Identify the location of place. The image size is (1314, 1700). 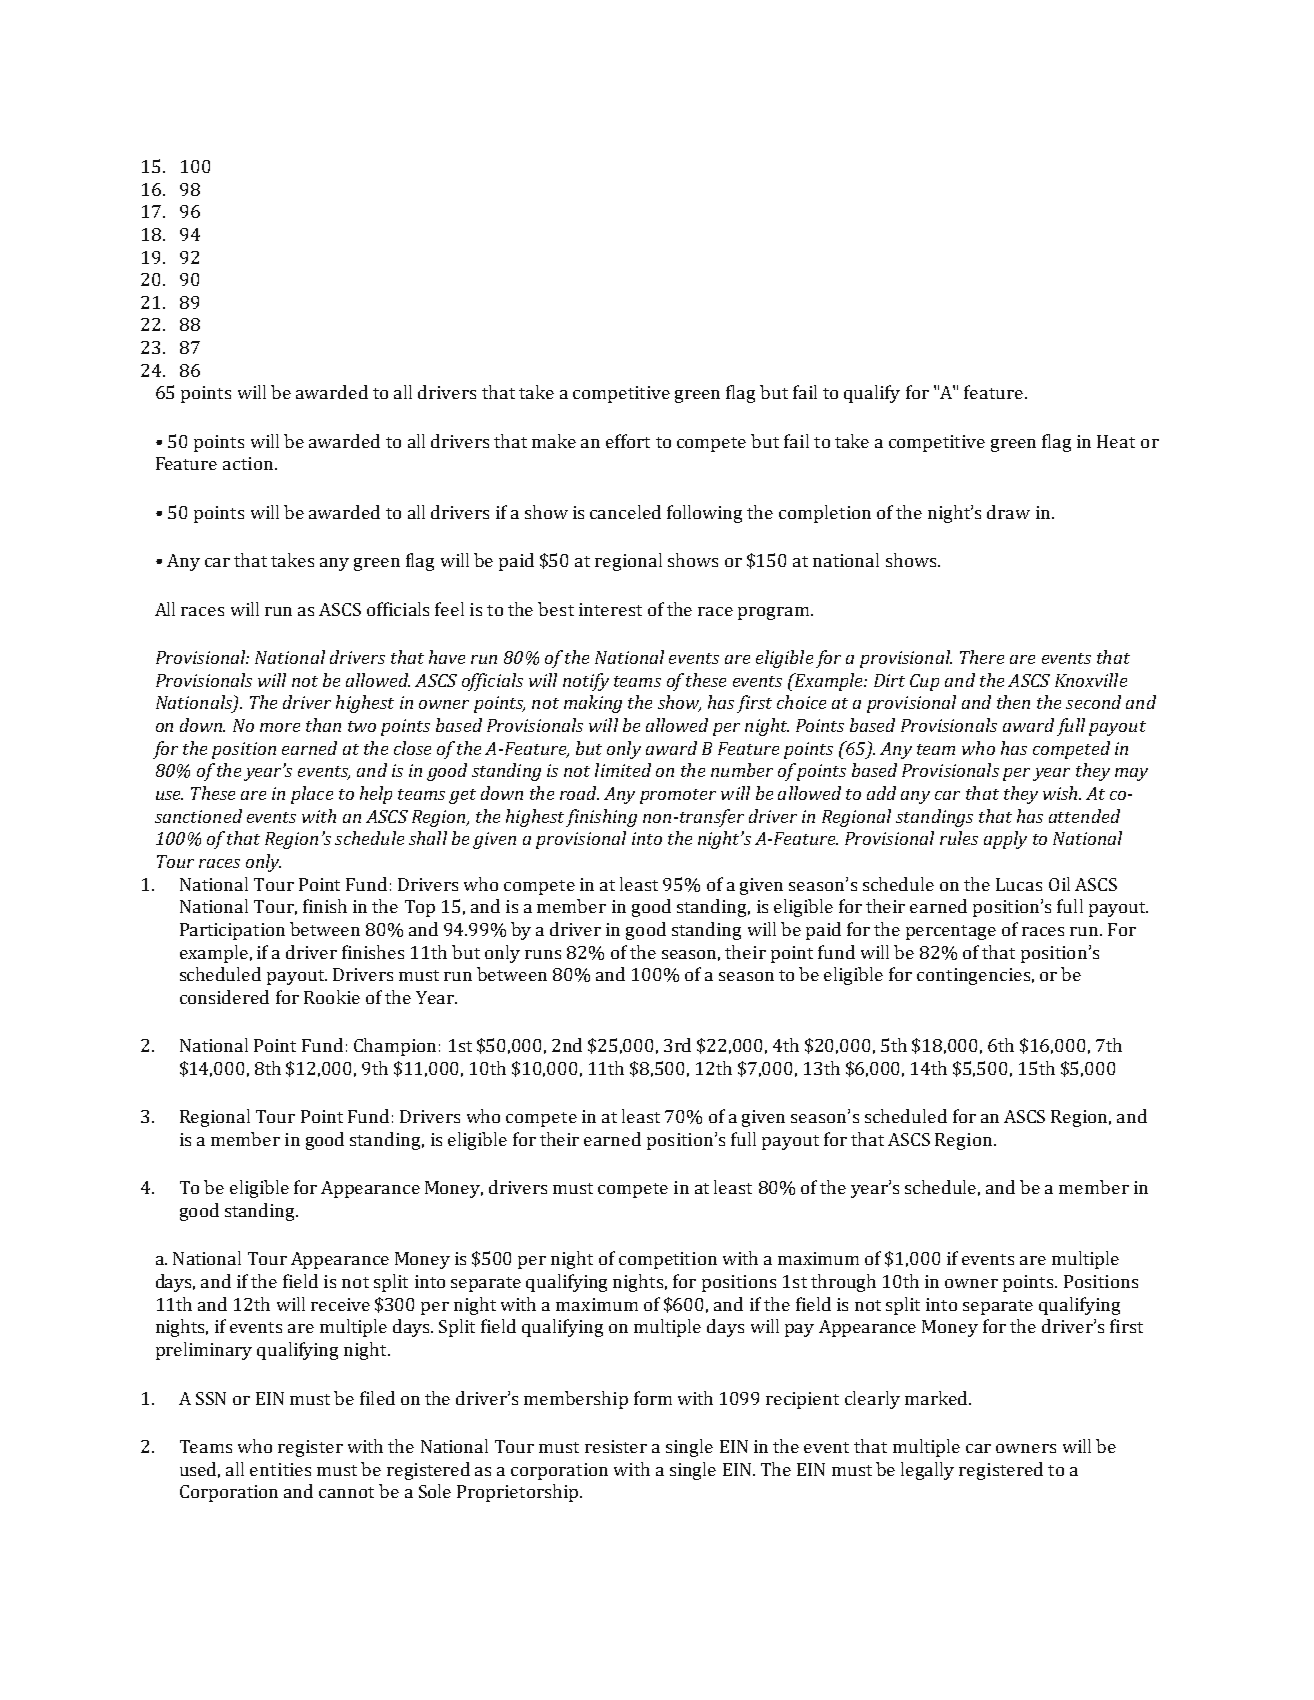
(312, 795).
